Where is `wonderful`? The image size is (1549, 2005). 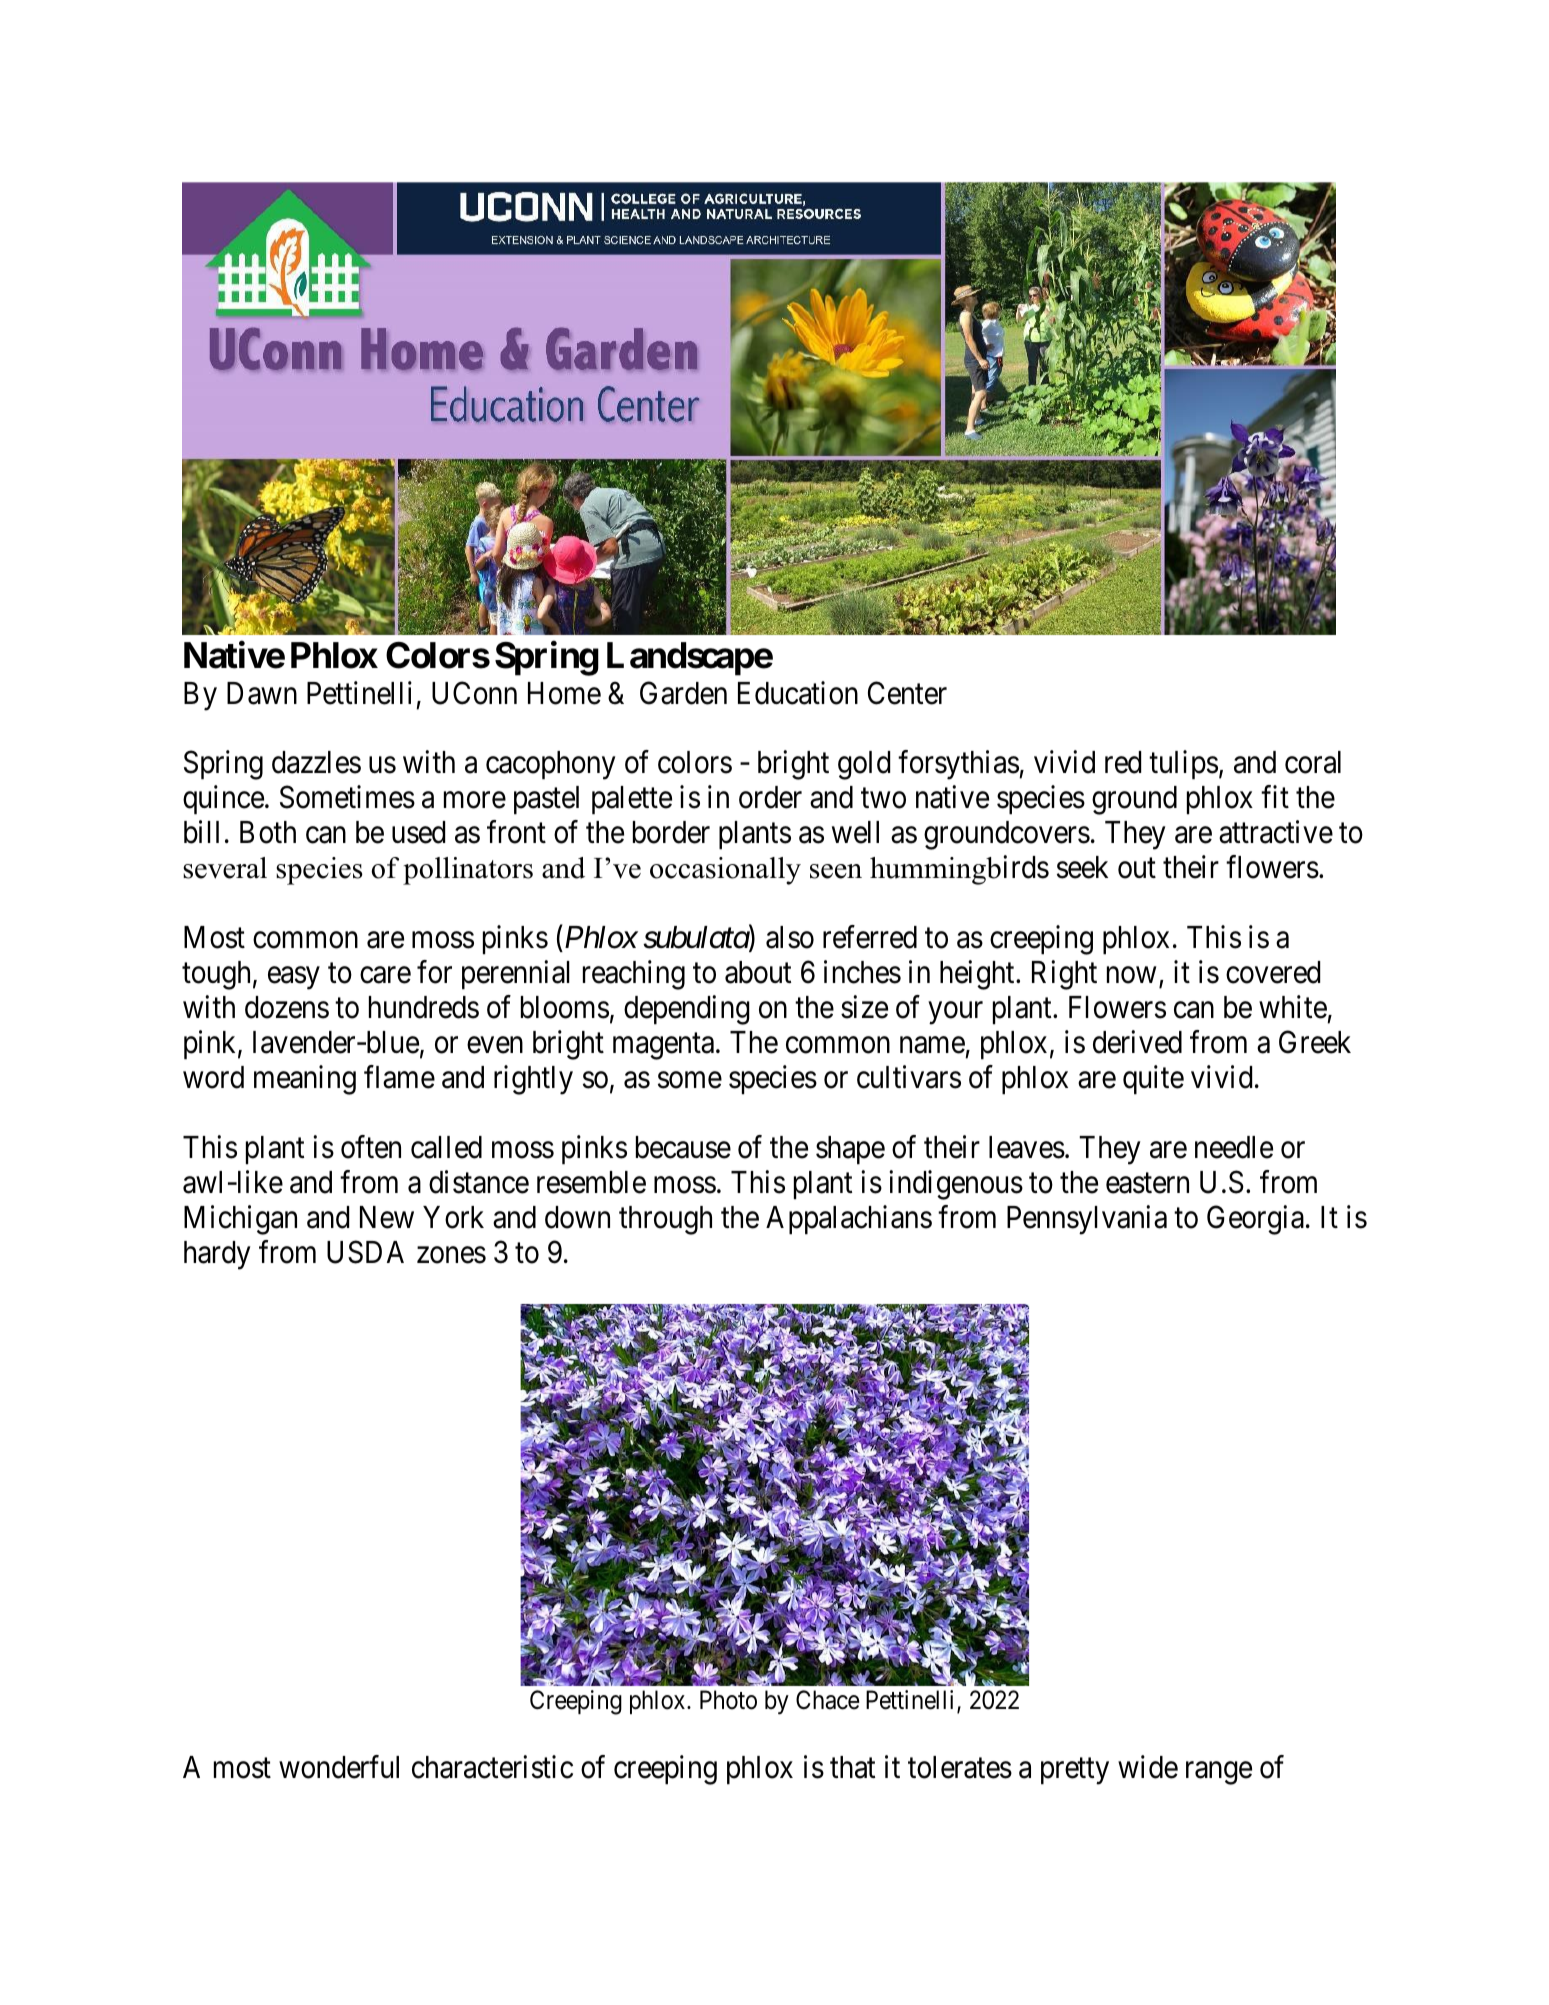 wonderful is located at coordinates (339, 1767).
